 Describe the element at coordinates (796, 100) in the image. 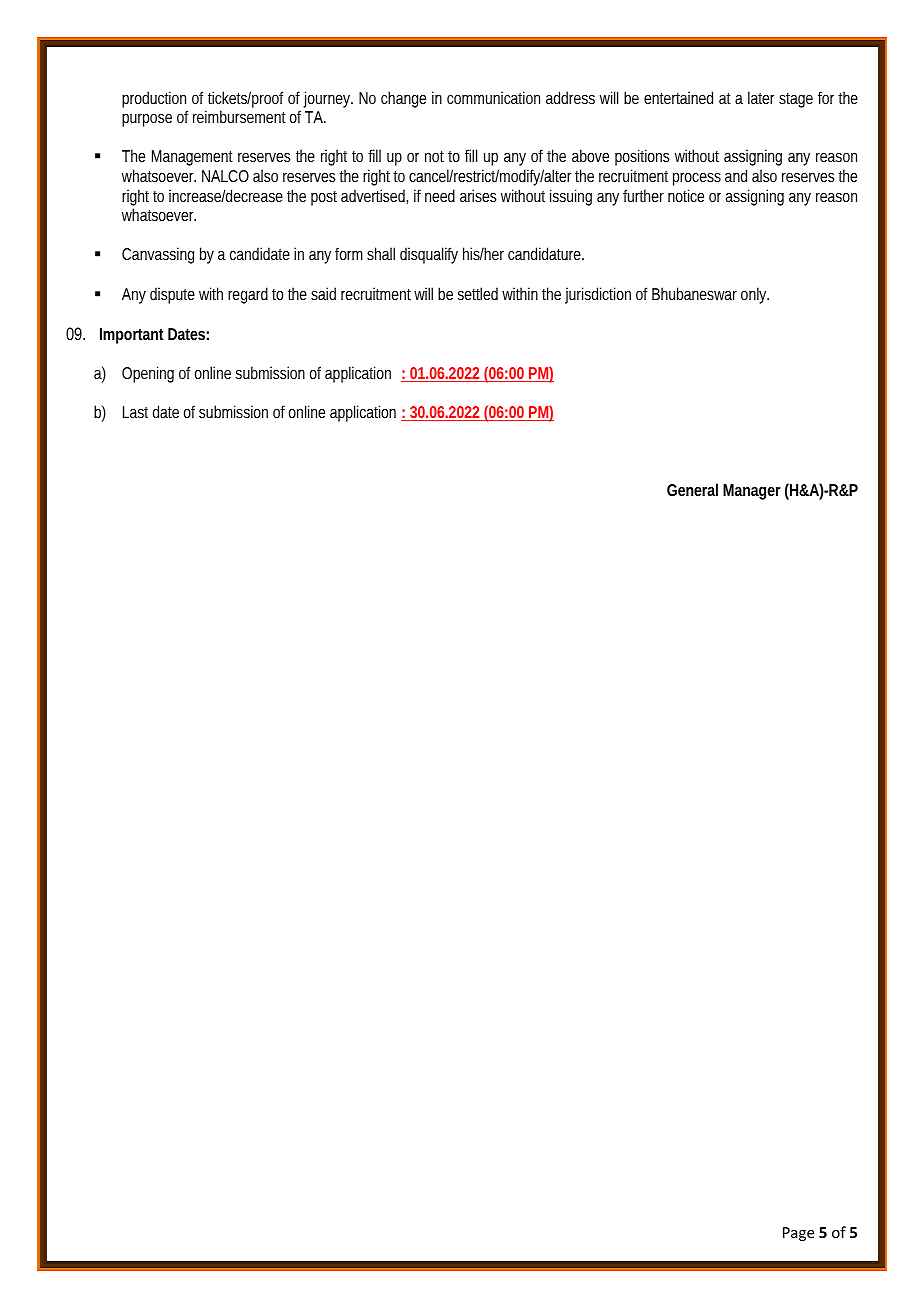

I see `stage` at that location.
